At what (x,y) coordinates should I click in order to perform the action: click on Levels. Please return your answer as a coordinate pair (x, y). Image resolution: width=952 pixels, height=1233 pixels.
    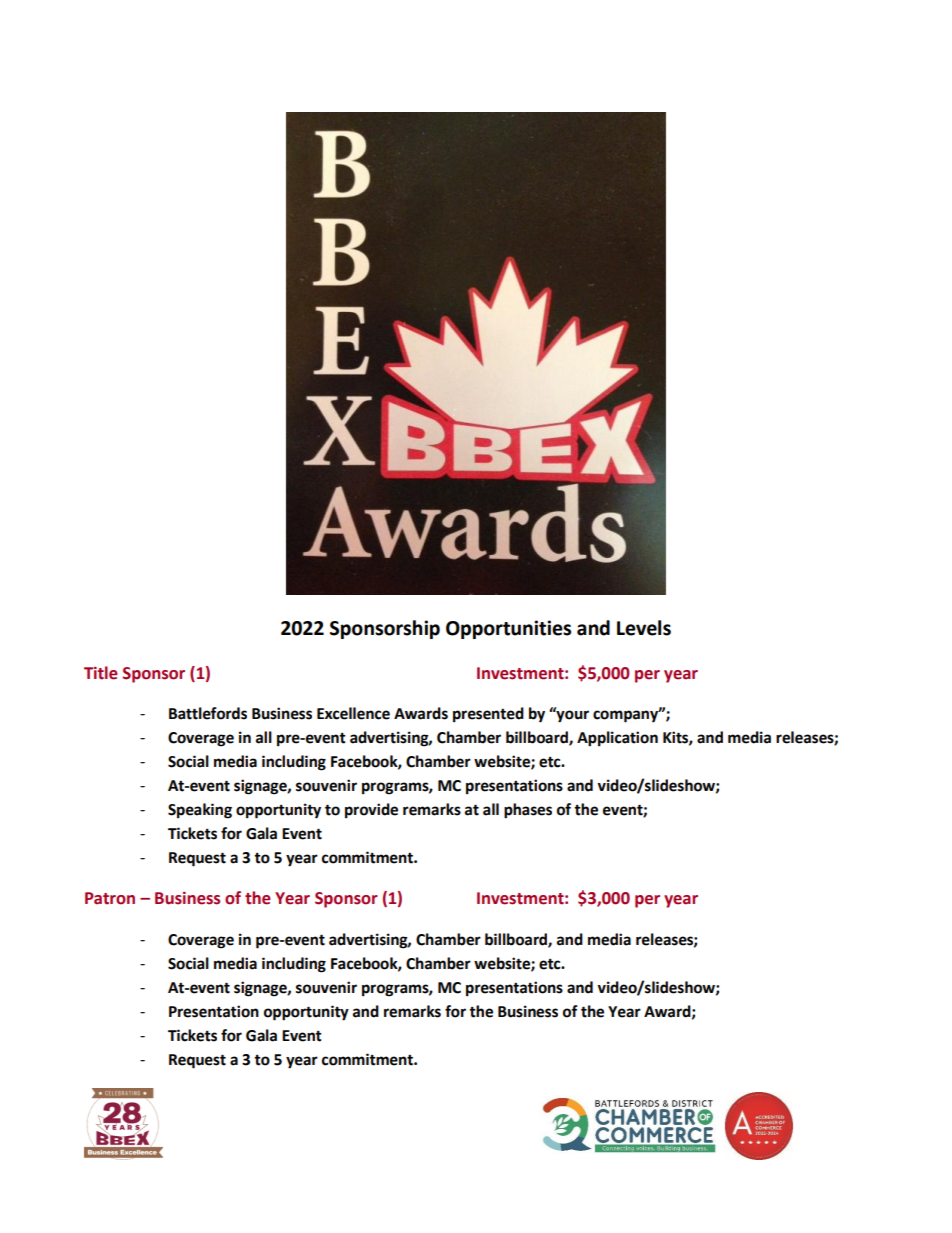
    Looking at the image, I should click on (644, 628).
